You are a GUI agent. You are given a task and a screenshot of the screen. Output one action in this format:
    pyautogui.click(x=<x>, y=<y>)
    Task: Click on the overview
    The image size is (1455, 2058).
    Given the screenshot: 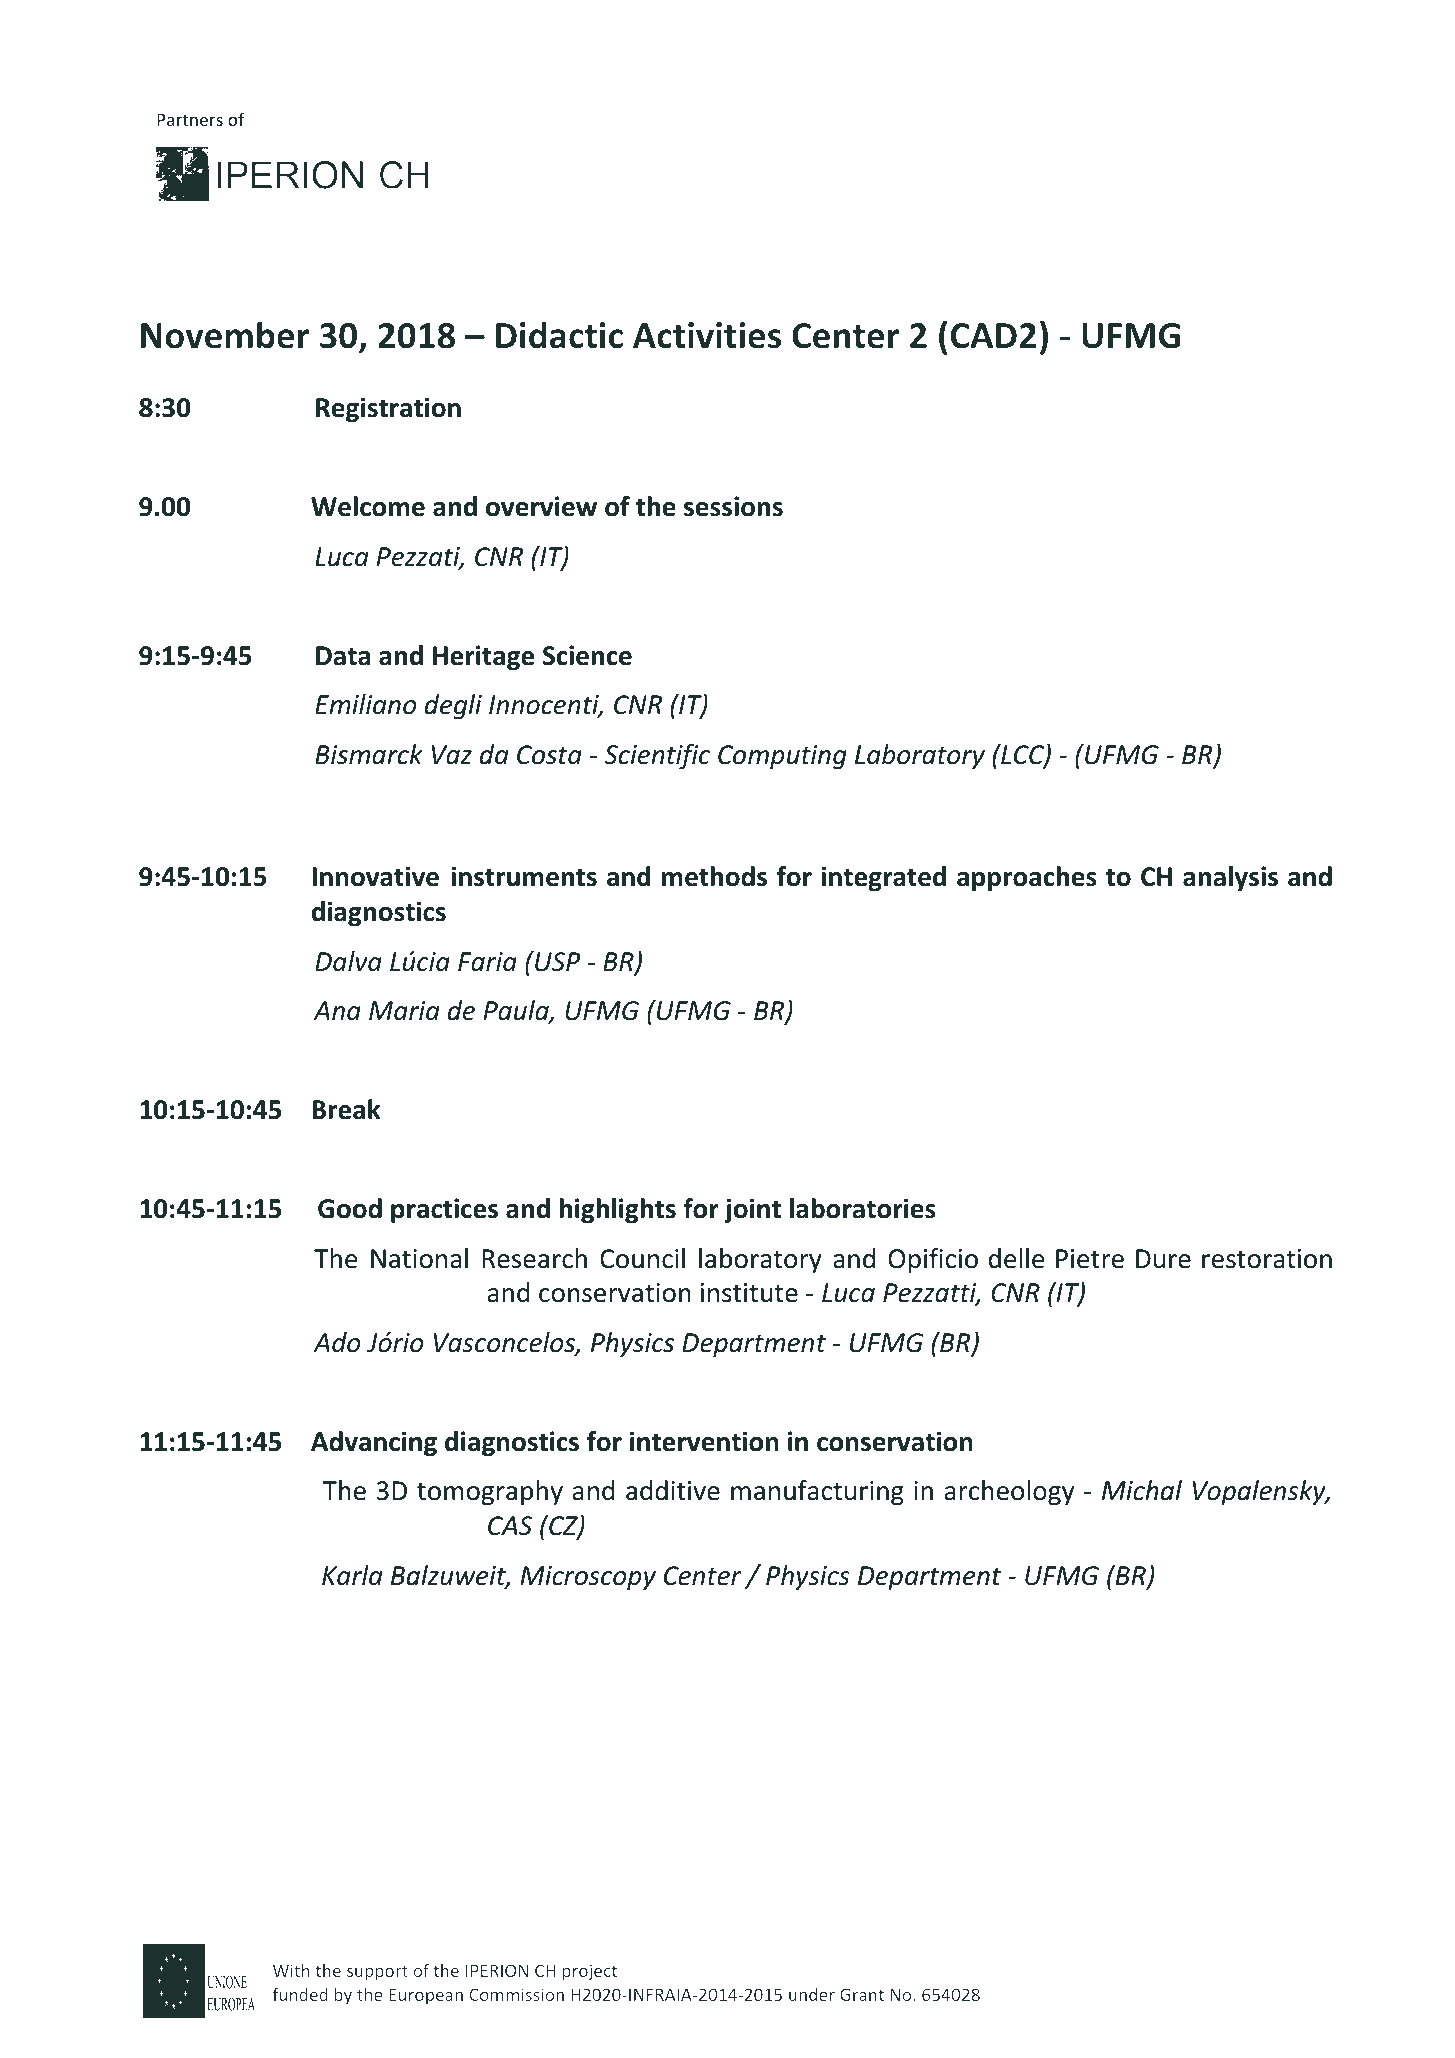 What is the action you would take?
    pyautogui.click(x=541, y=506)
